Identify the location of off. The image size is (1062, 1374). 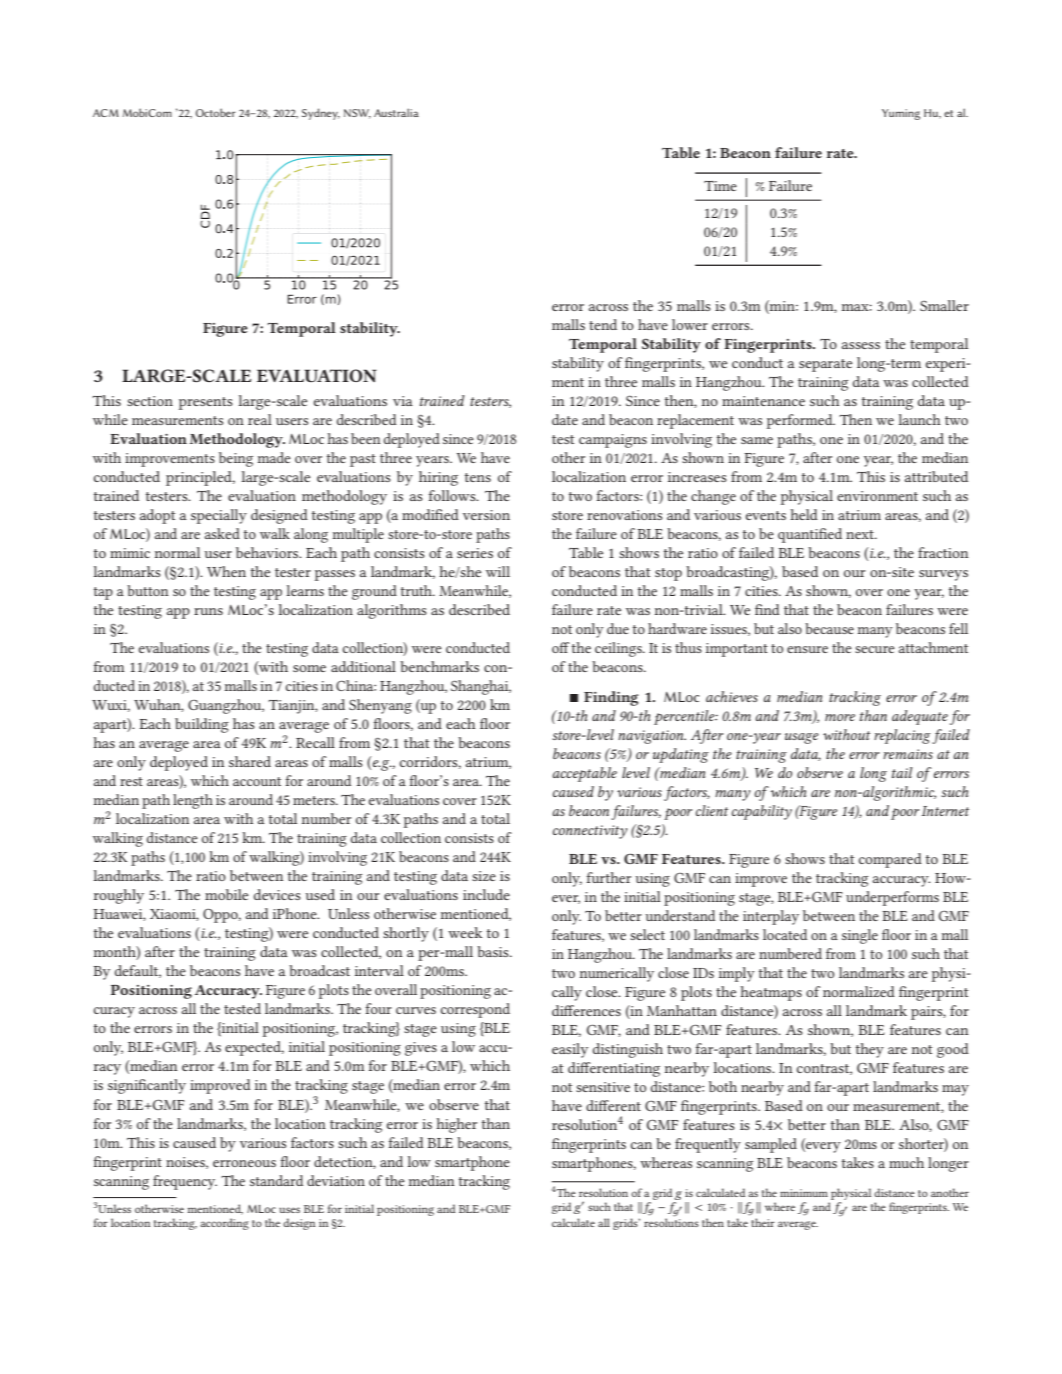
(561, 647).
